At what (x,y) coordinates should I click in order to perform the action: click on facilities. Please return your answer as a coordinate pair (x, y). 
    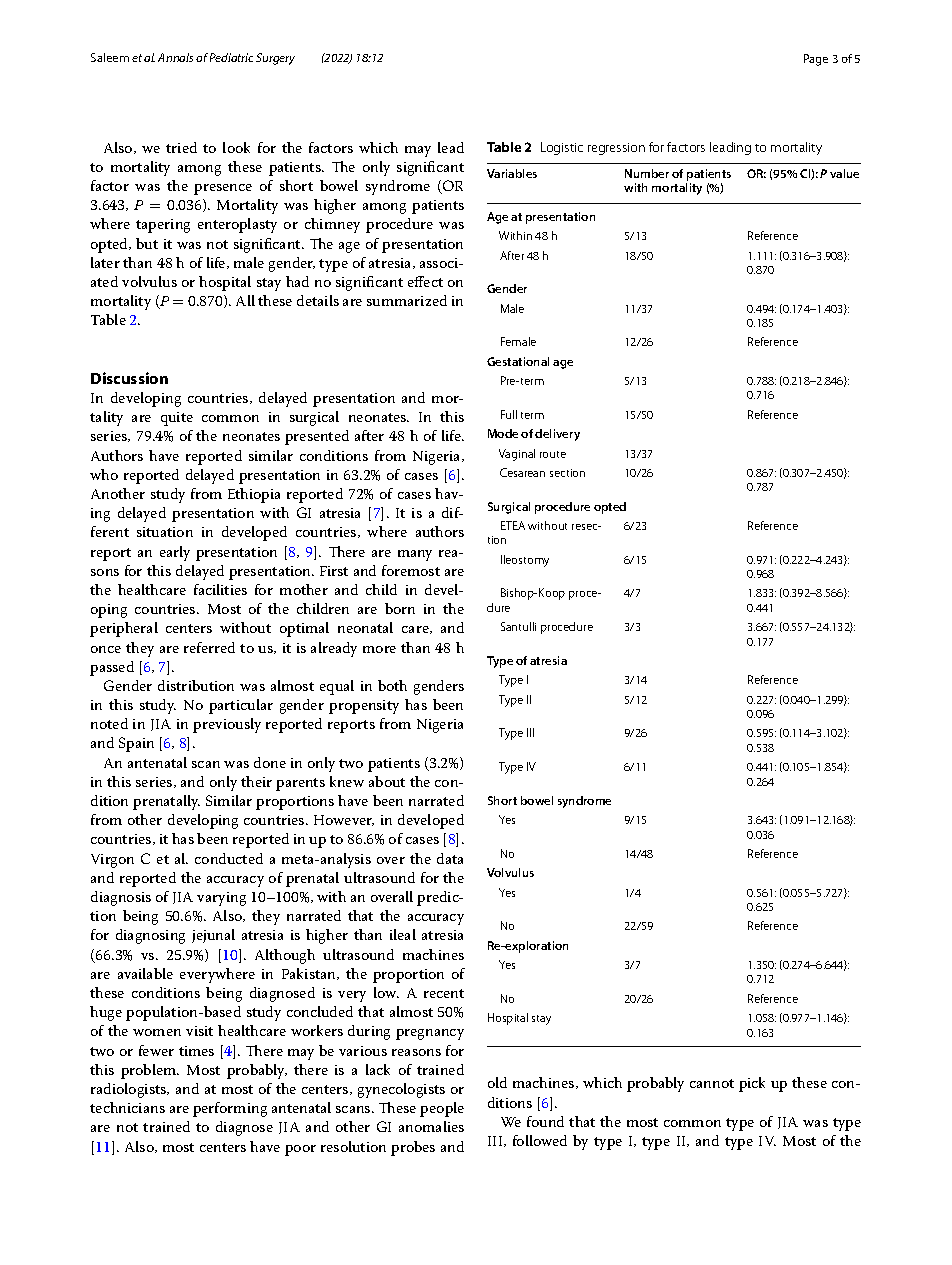
    Looking at the image, I should click on (220, 589).
